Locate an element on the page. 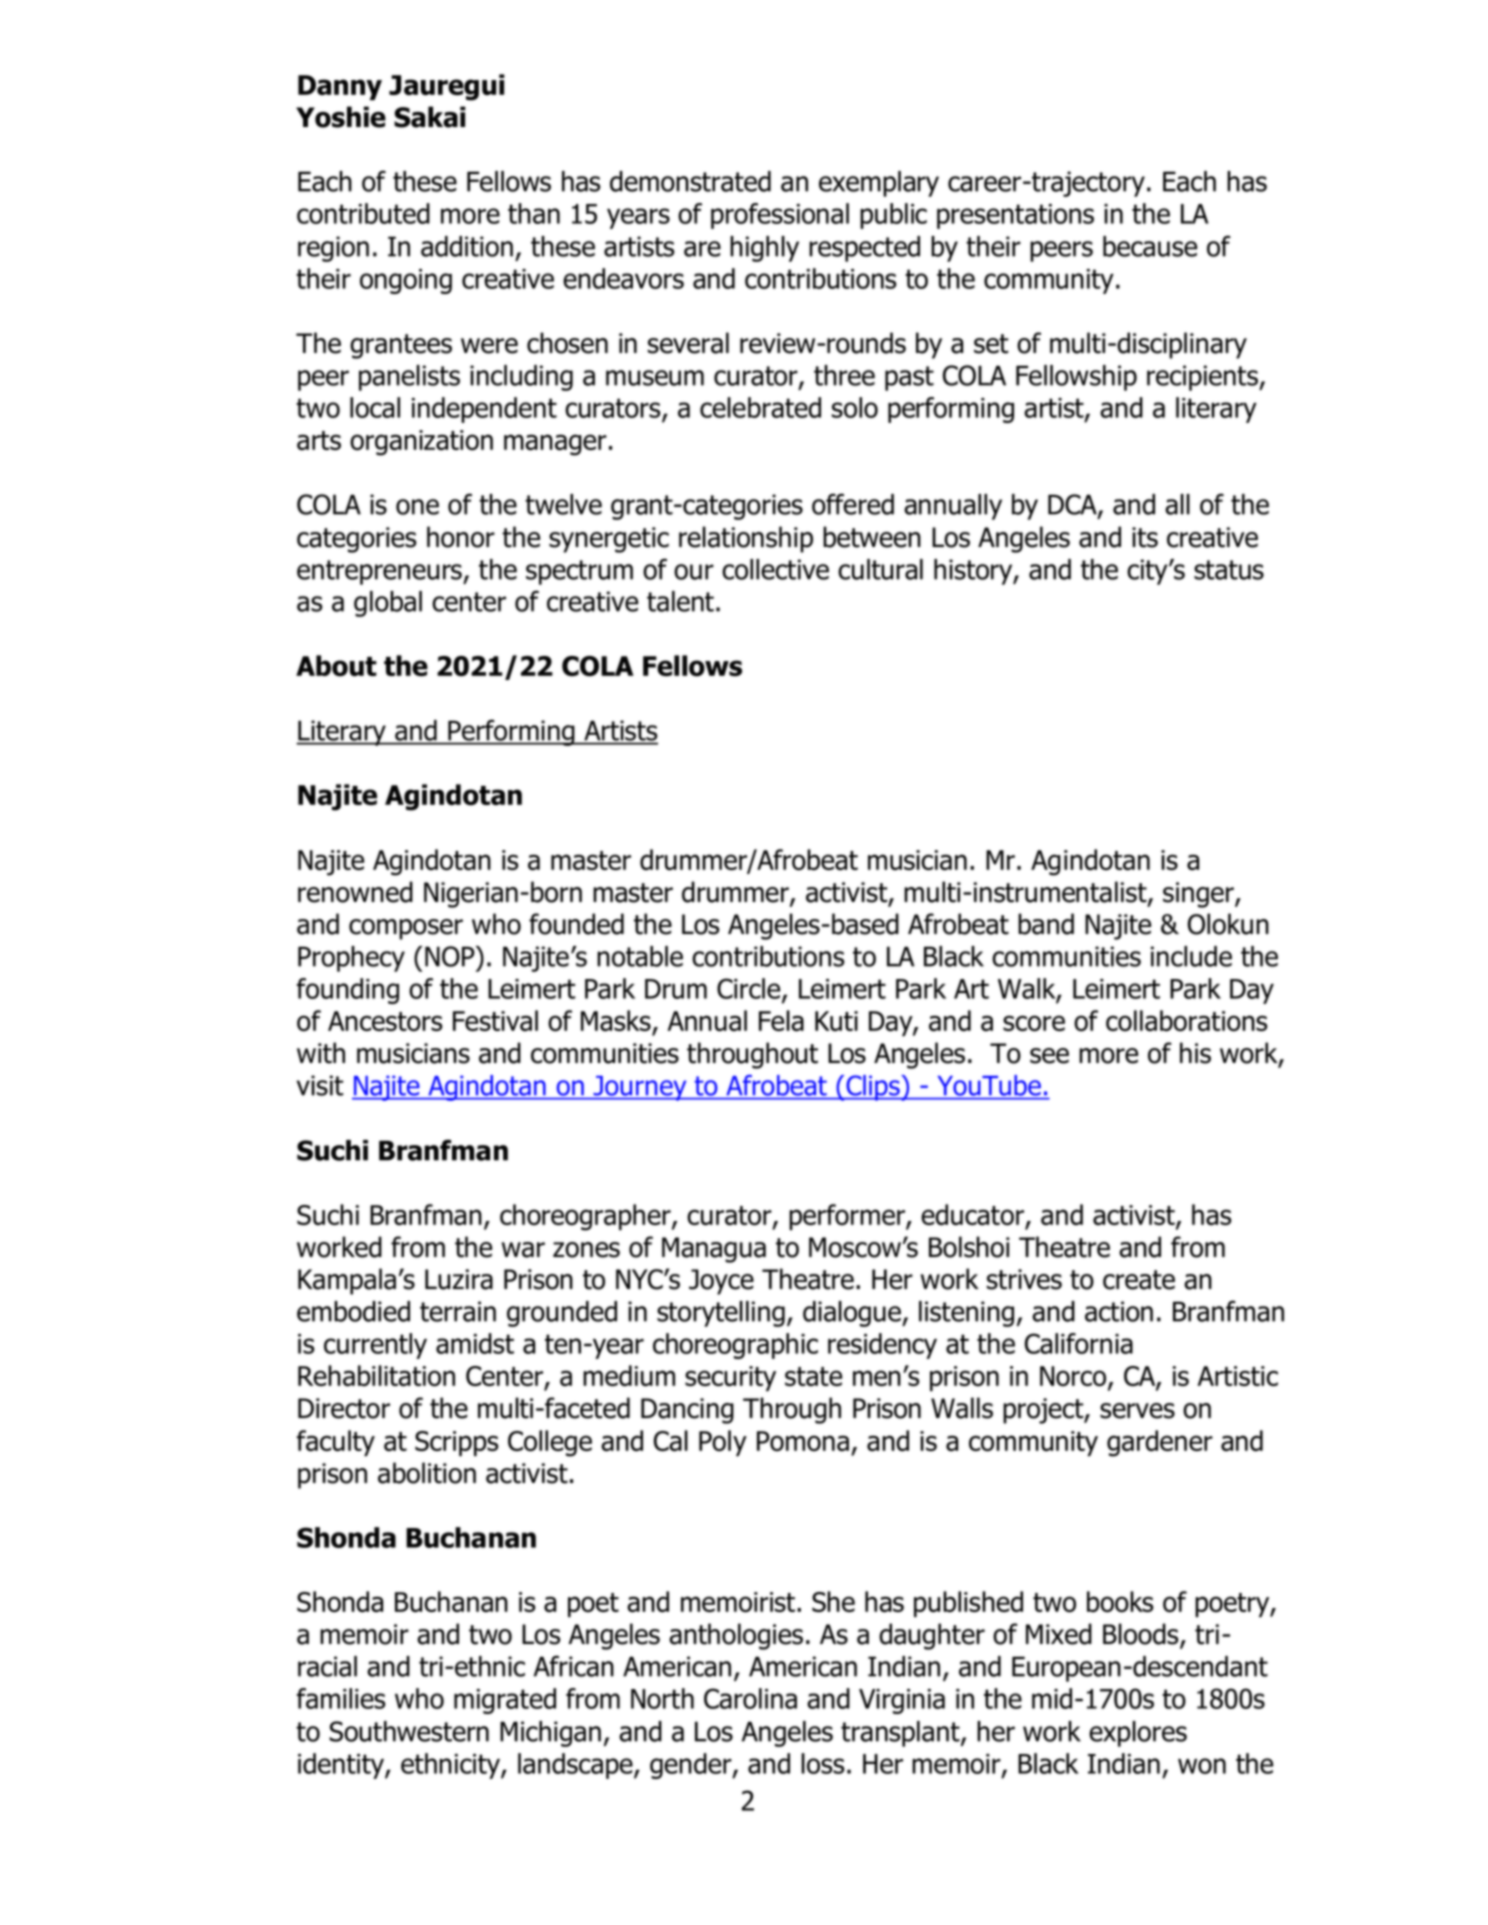  Carolina is located at coordinates (750, 1698).
